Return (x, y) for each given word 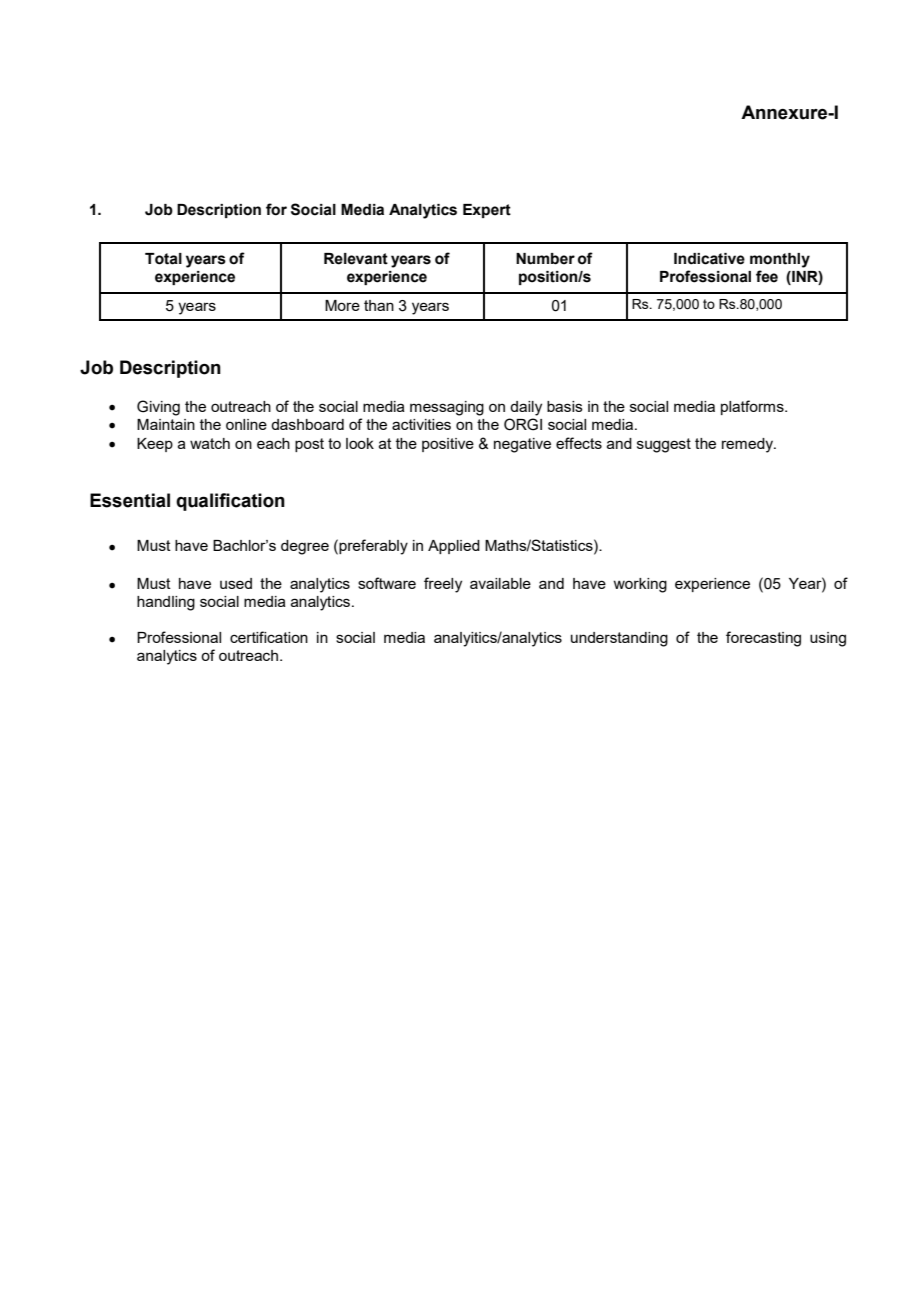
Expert (487, 211)
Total (163, 259)
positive (448, 445)
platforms (753, 407)
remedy (748, 445)
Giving (158, 408)
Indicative (709, 259)
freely (443, 585)
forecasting (763, 639)
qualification (230, 502)
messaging (447, 408)
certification (269, 637)
